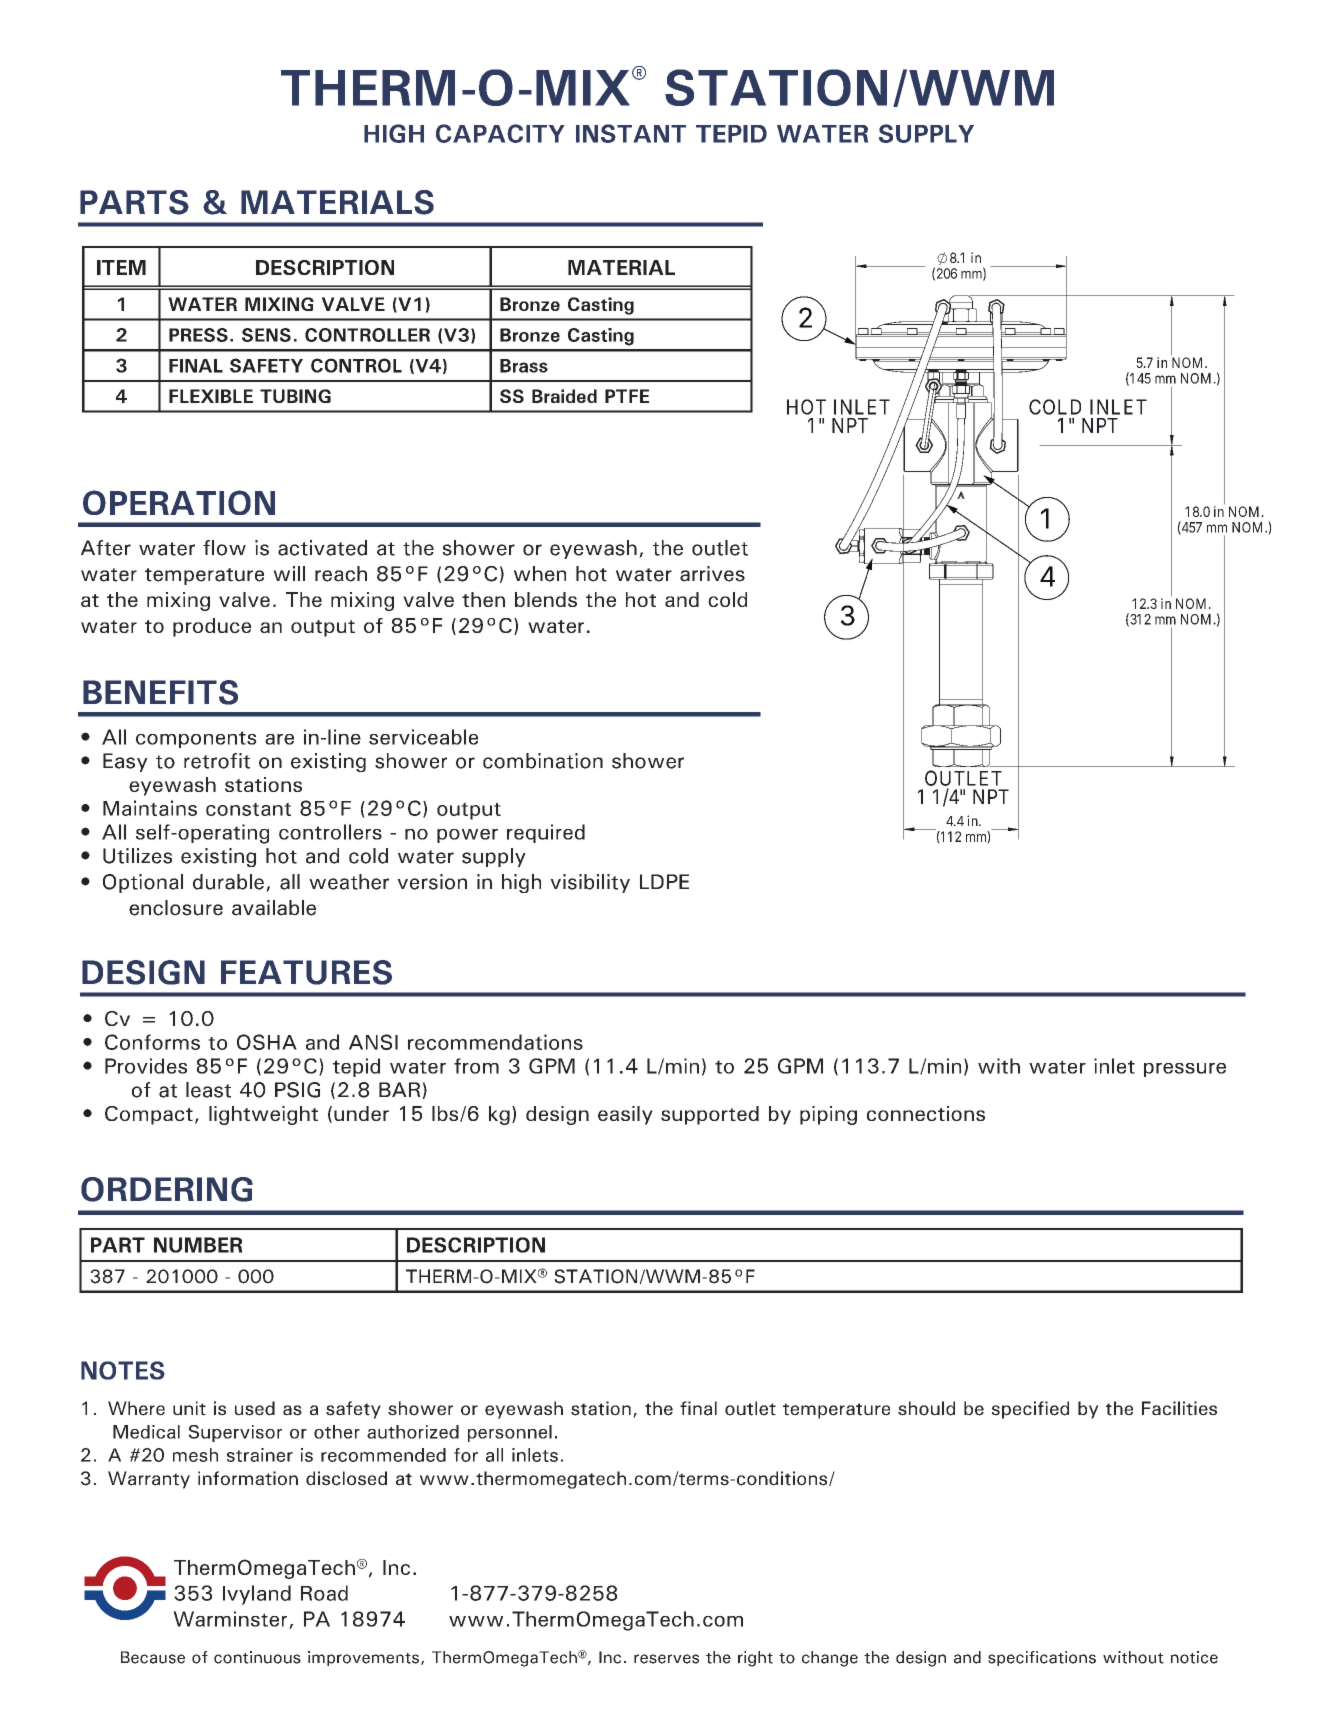 Image resolution: width=1322 pixels, height=1710 pixels. Describe the element at coordinates (664, 881) in the screenshot. I see `LDPE` at that location.
